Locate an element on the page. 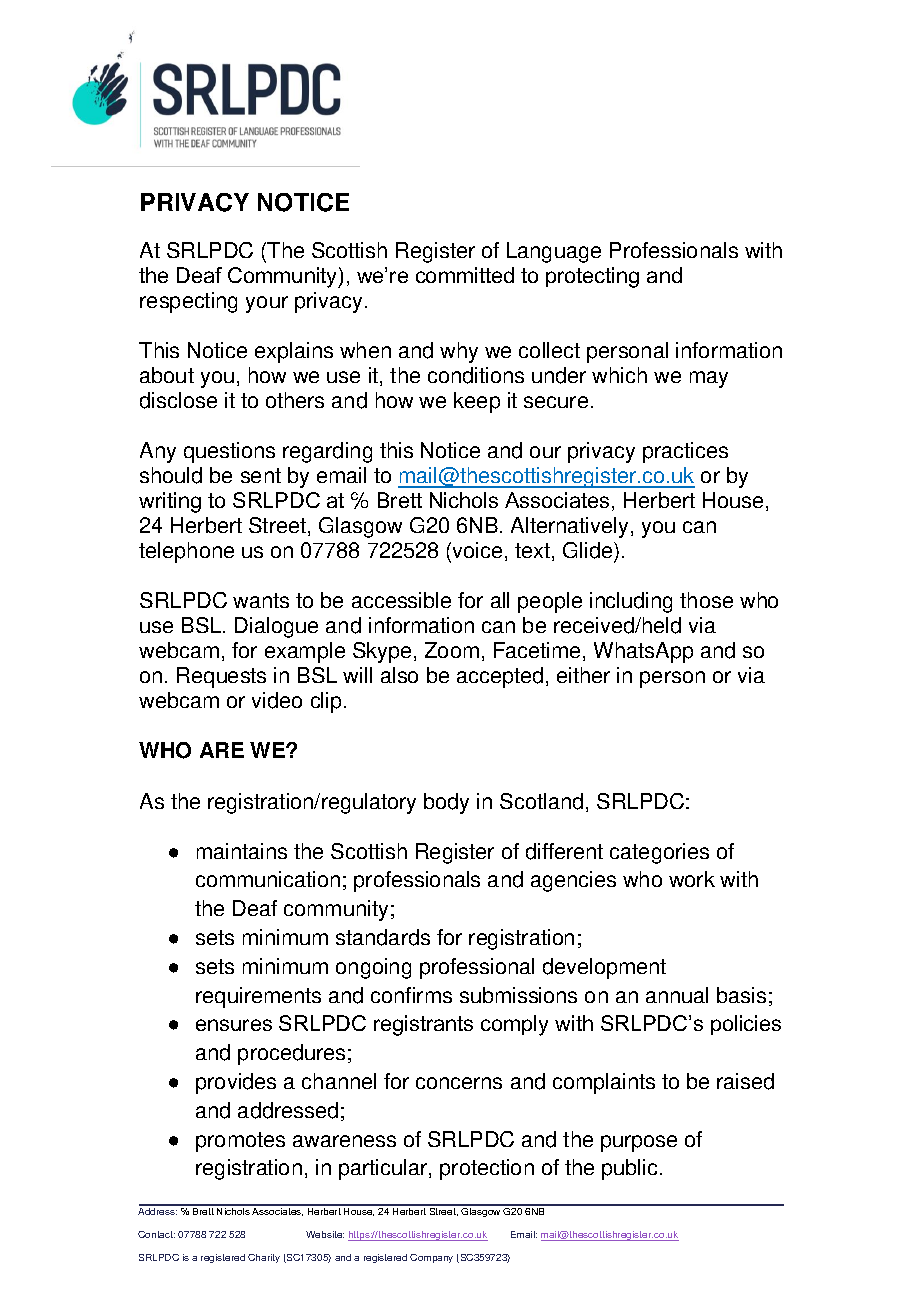  categories is located at coordinates (659, 853).
